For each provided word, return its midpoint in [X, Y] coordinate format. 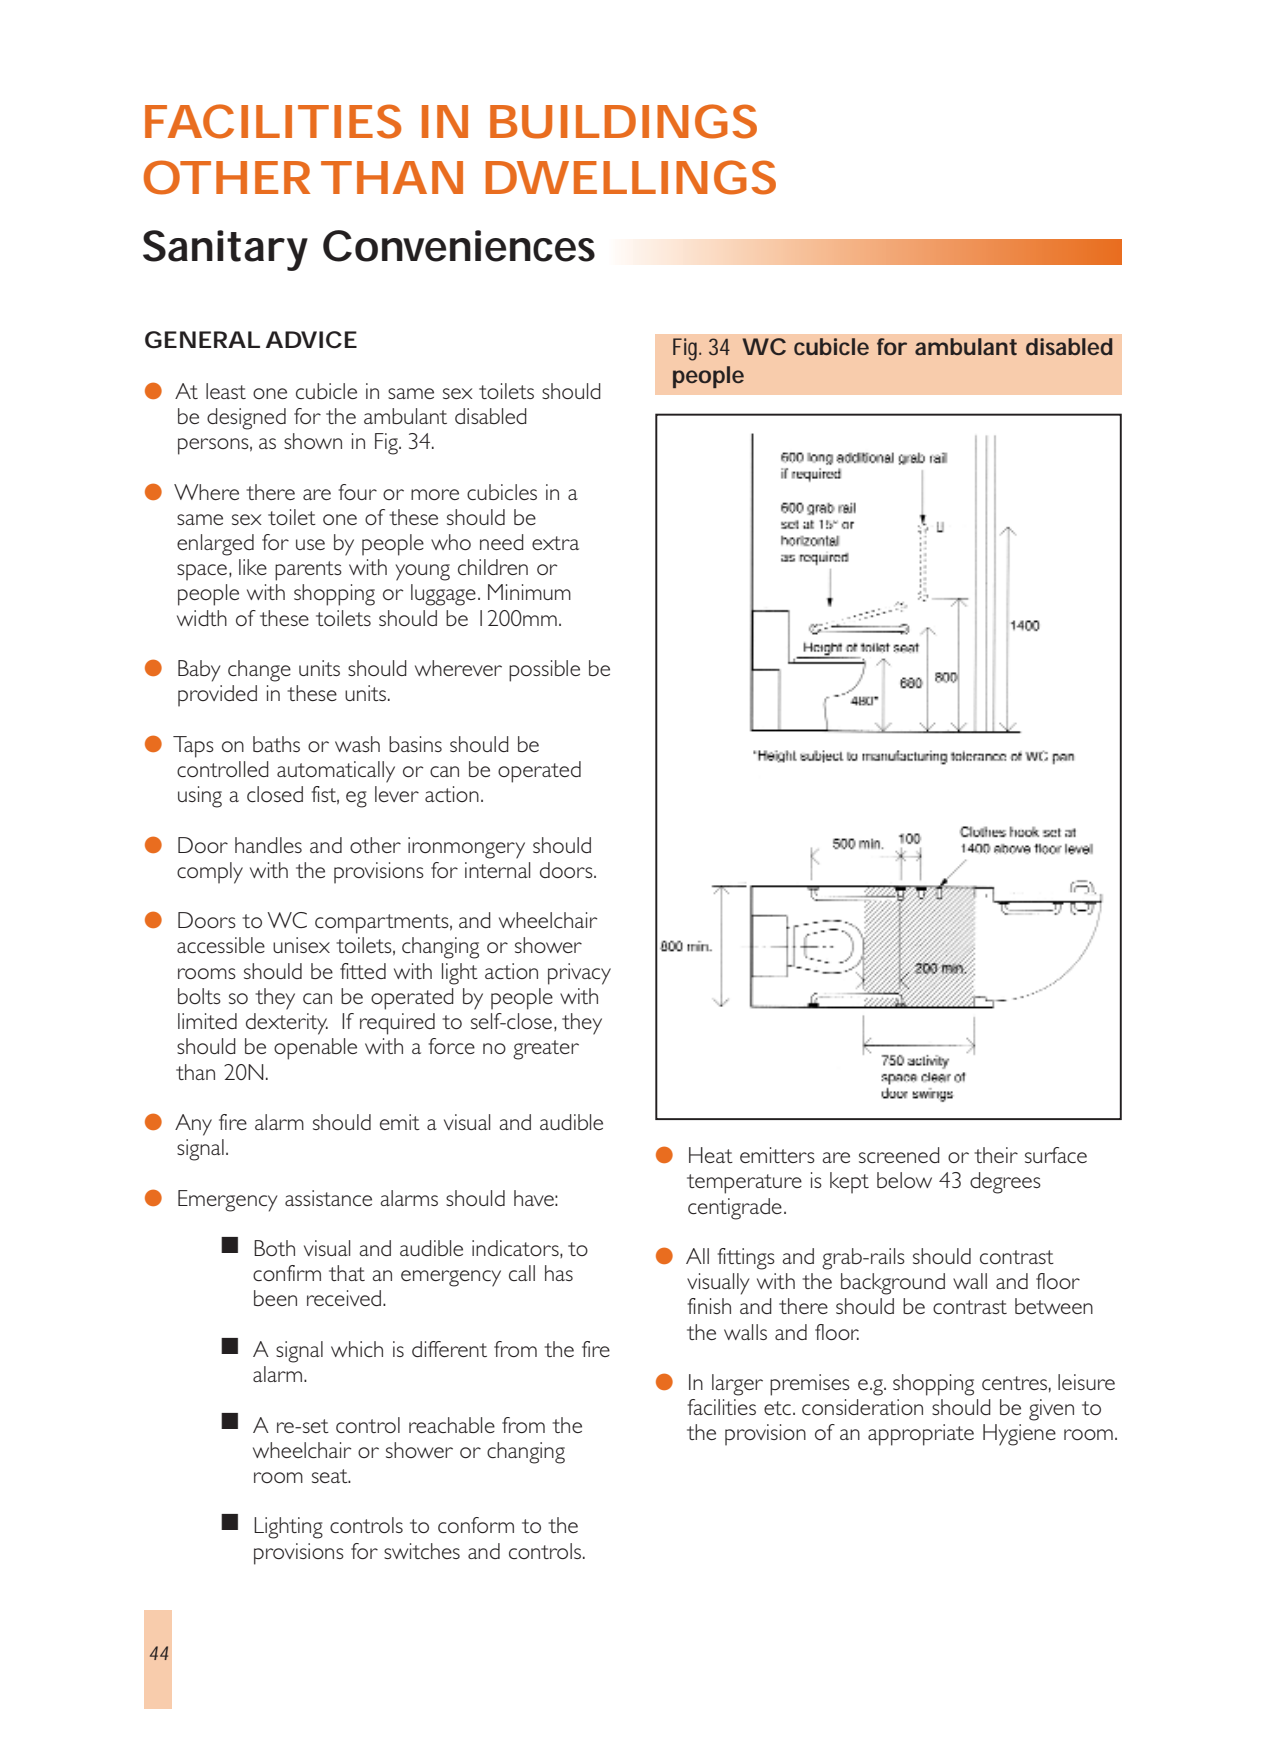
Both [274, 1248]
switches [422, 1551]
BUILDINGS [623, 121]
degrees [1005, 1183]
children [493, 567]
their [996, 1155]
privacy [579, 974]
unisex [301, 945]
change [259, 671]
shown [313, 441]
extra [555, 543]
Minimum [529, 592]
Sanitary [225, 250]
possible [544, 671]
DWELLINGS [630, 177]
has [559, 1273]
